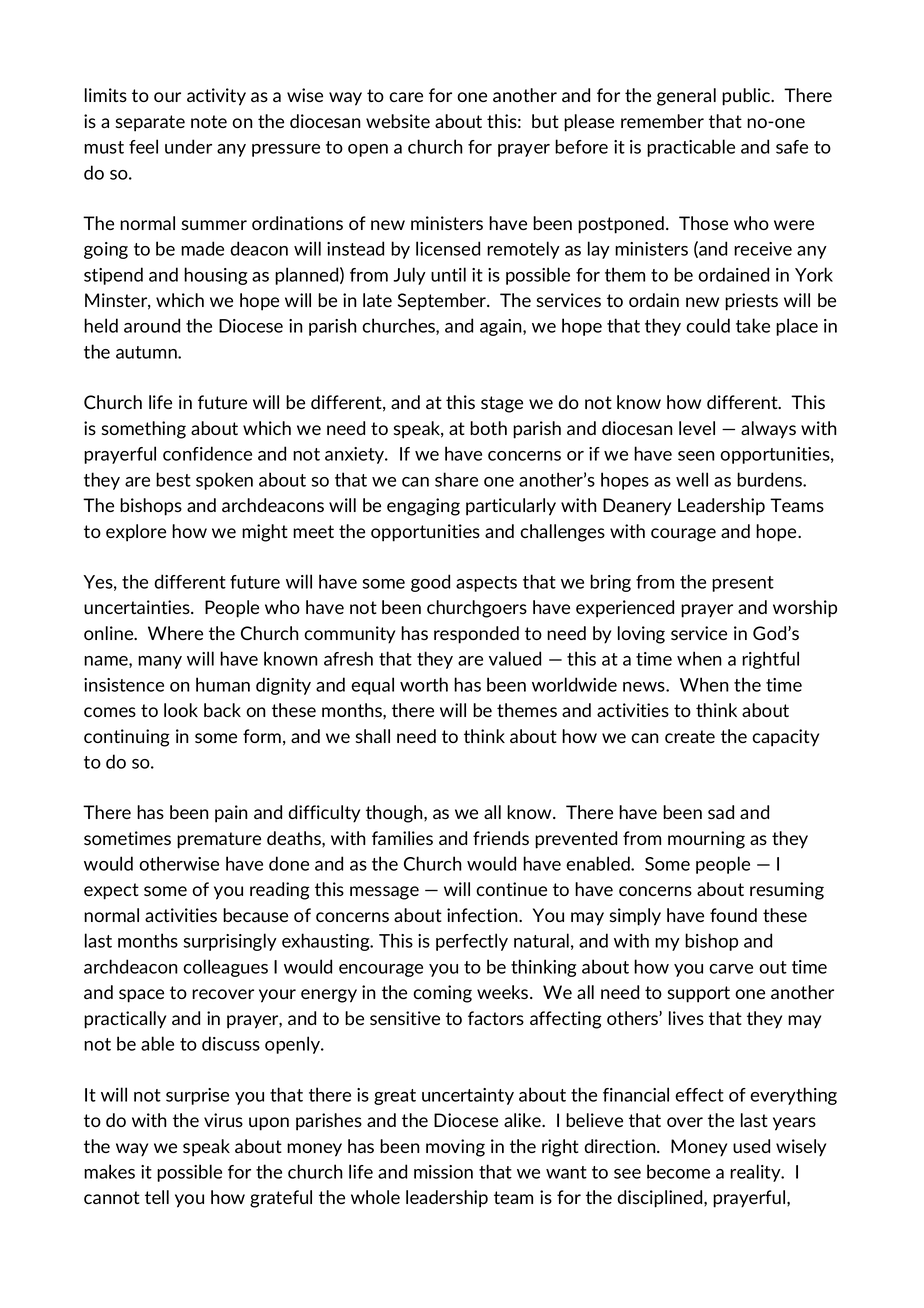  I want to click on responded, so click(476, 635).
